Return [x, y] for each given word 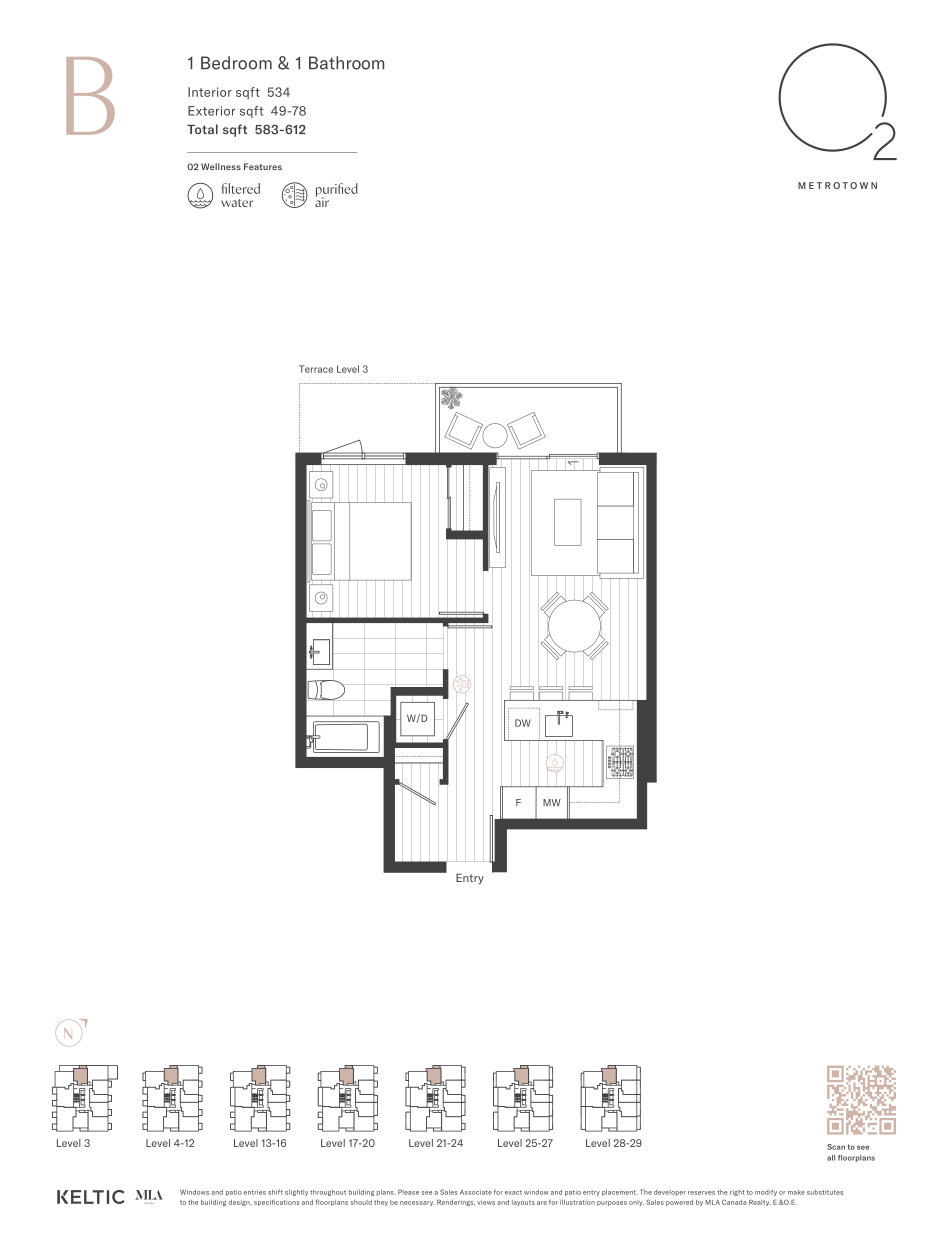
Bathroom [346, 63]
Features [263, 166]
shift [275, 1192]
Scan [836, 1147]
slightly [296, 1192]
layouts [523, 1203]
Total [202, 129]
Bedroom [236, 63]
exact [513, 1192]
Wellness [221, 166]
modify [766, 1192]
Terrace [316, 369]
